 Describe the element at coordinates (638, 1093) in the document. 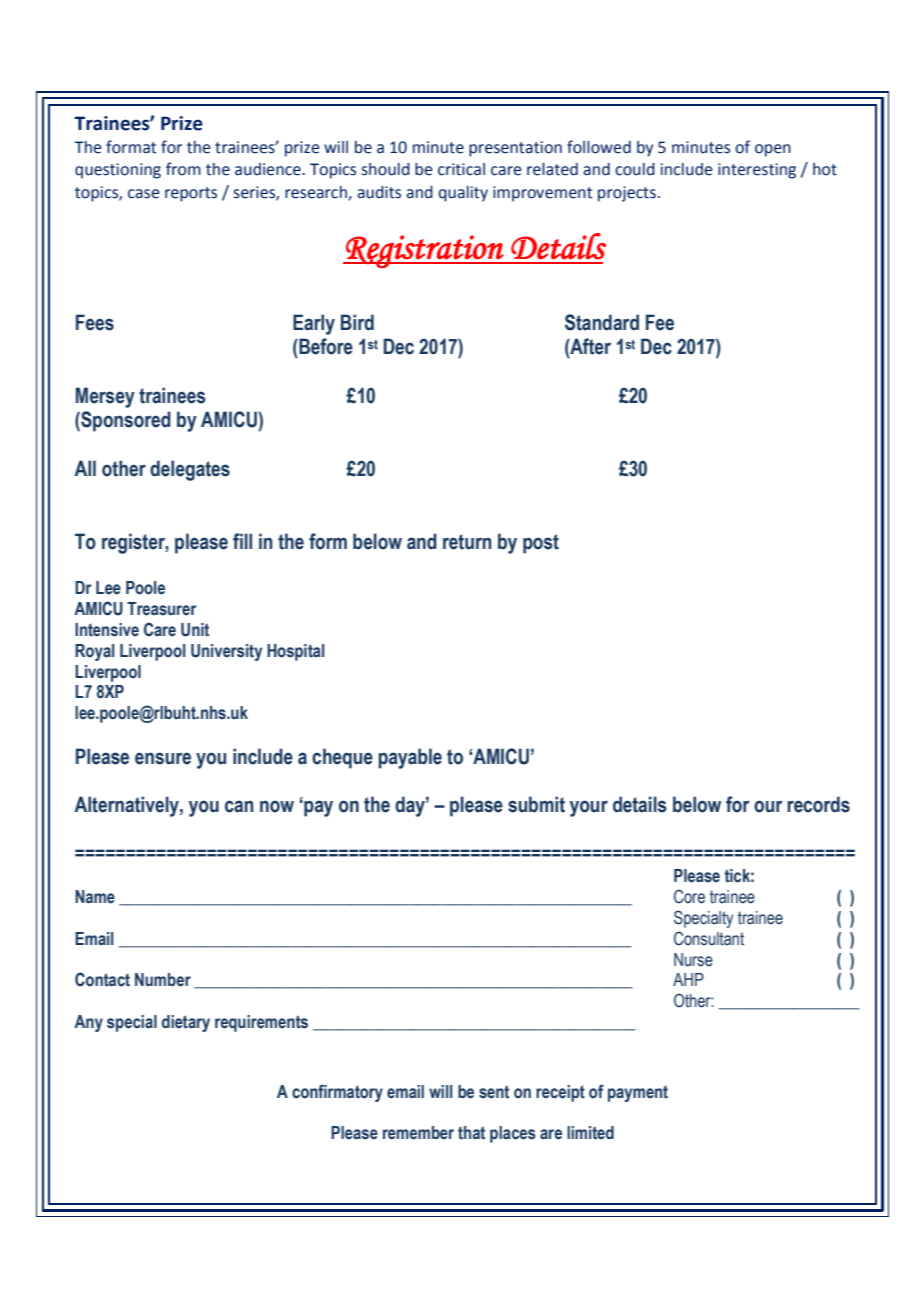

I see `payment` at that location.
